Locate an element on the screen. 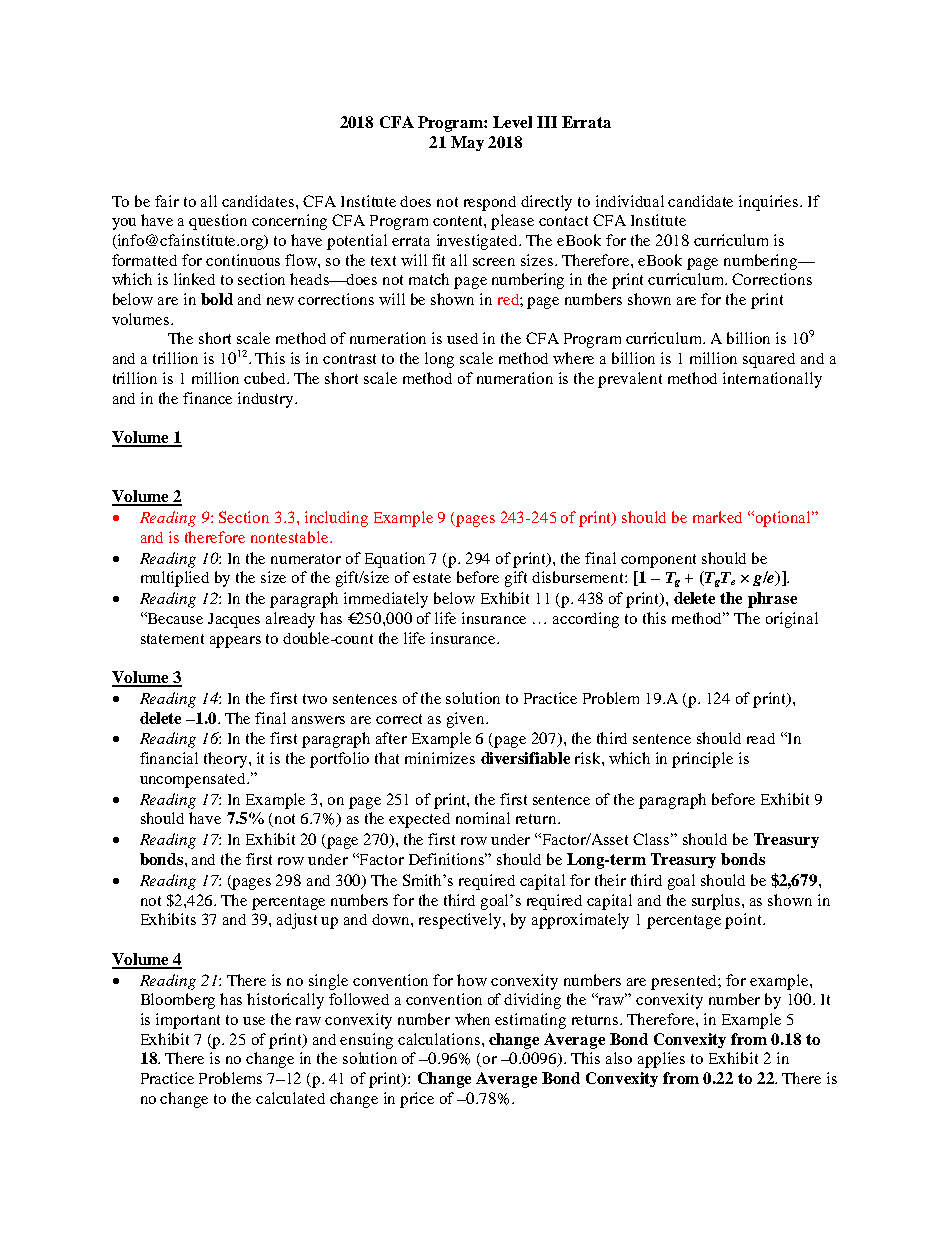 The height and width of the screenshot is (1233, 952). estate is located at coordinates (432, 578).
